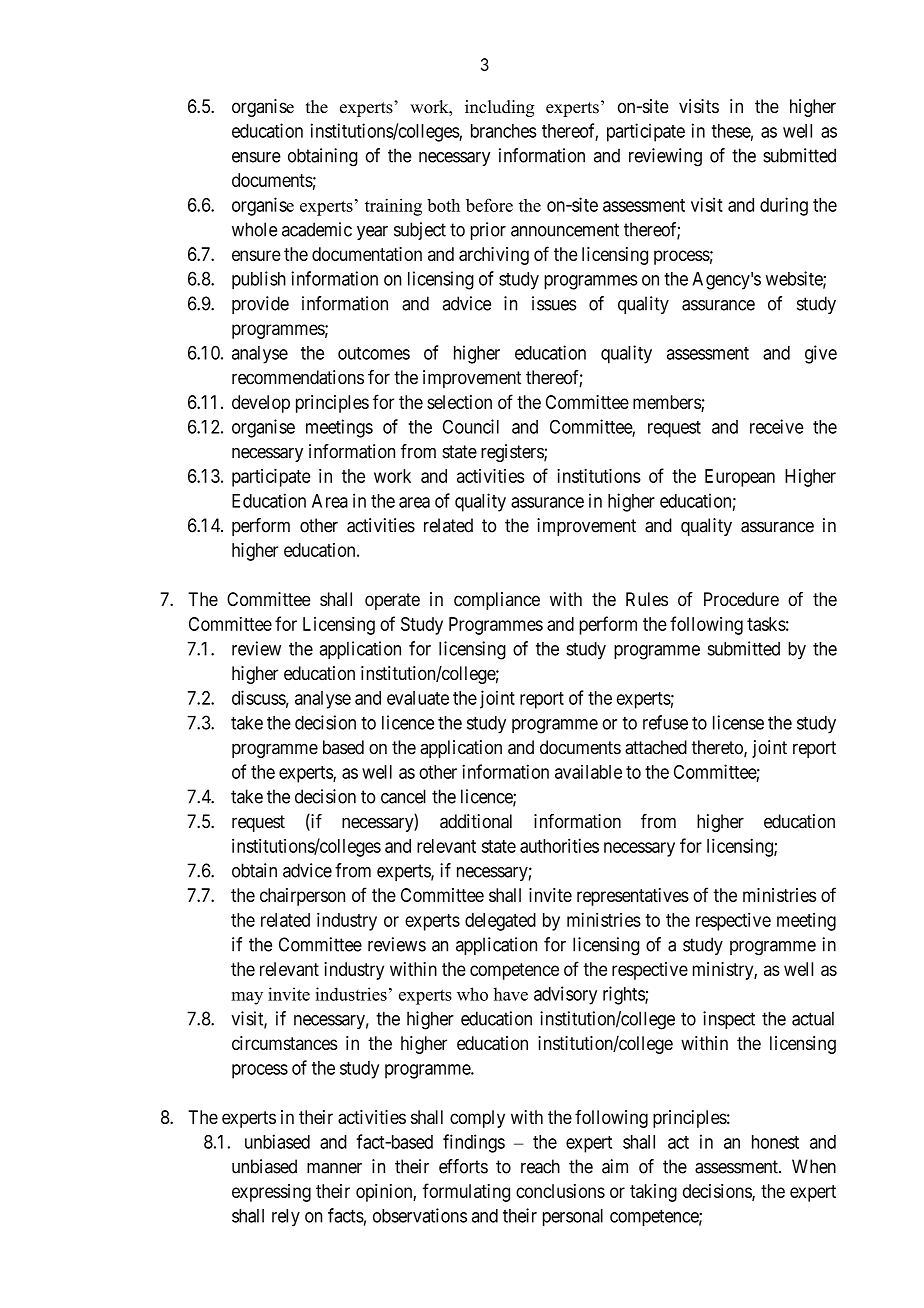 The width and height of the screenshot is (924, 1308). I want to click on license, so click(738, 722).
